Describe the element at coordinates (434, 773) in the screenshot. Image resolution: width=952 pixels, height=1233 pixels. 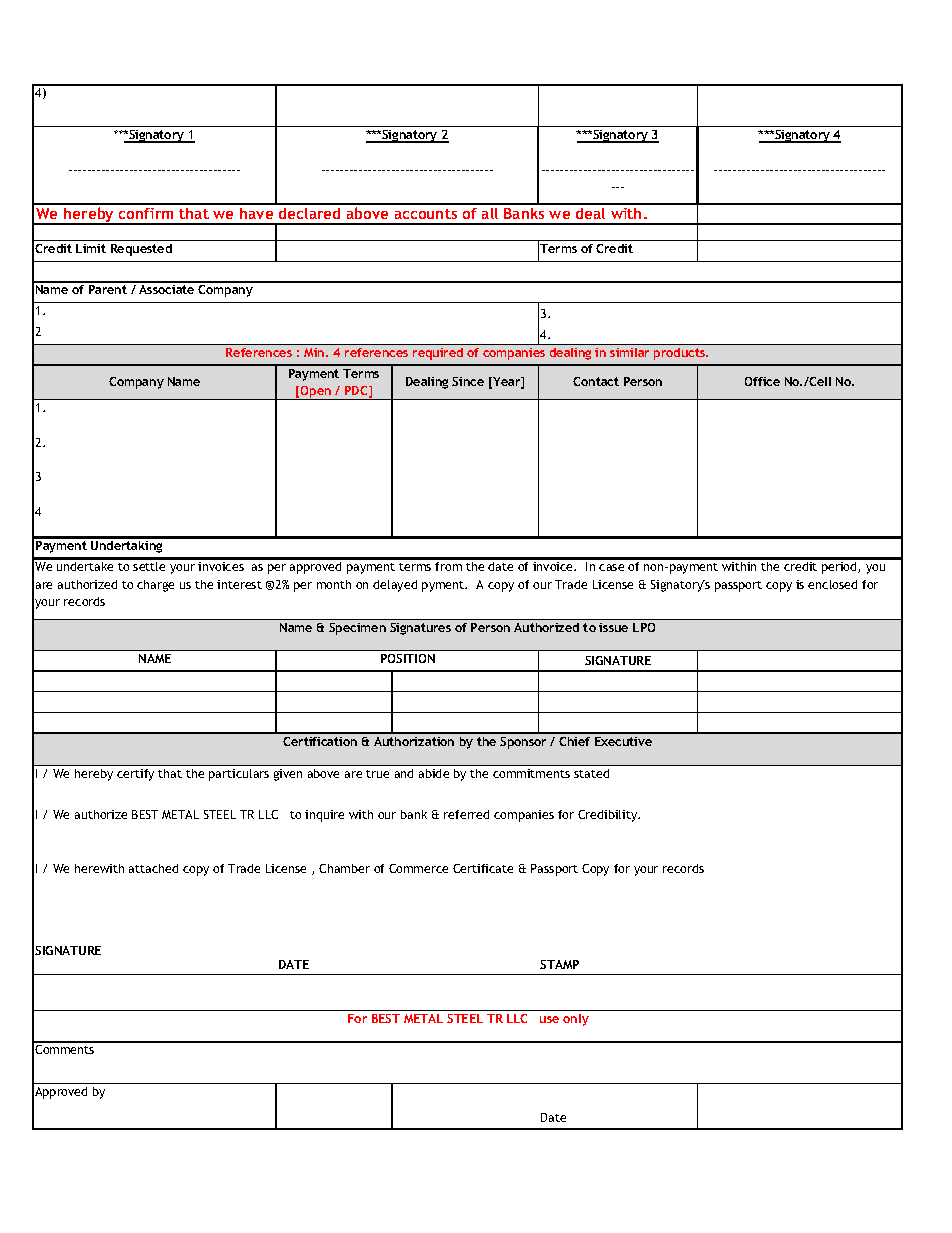
I see `abide` at that location.
